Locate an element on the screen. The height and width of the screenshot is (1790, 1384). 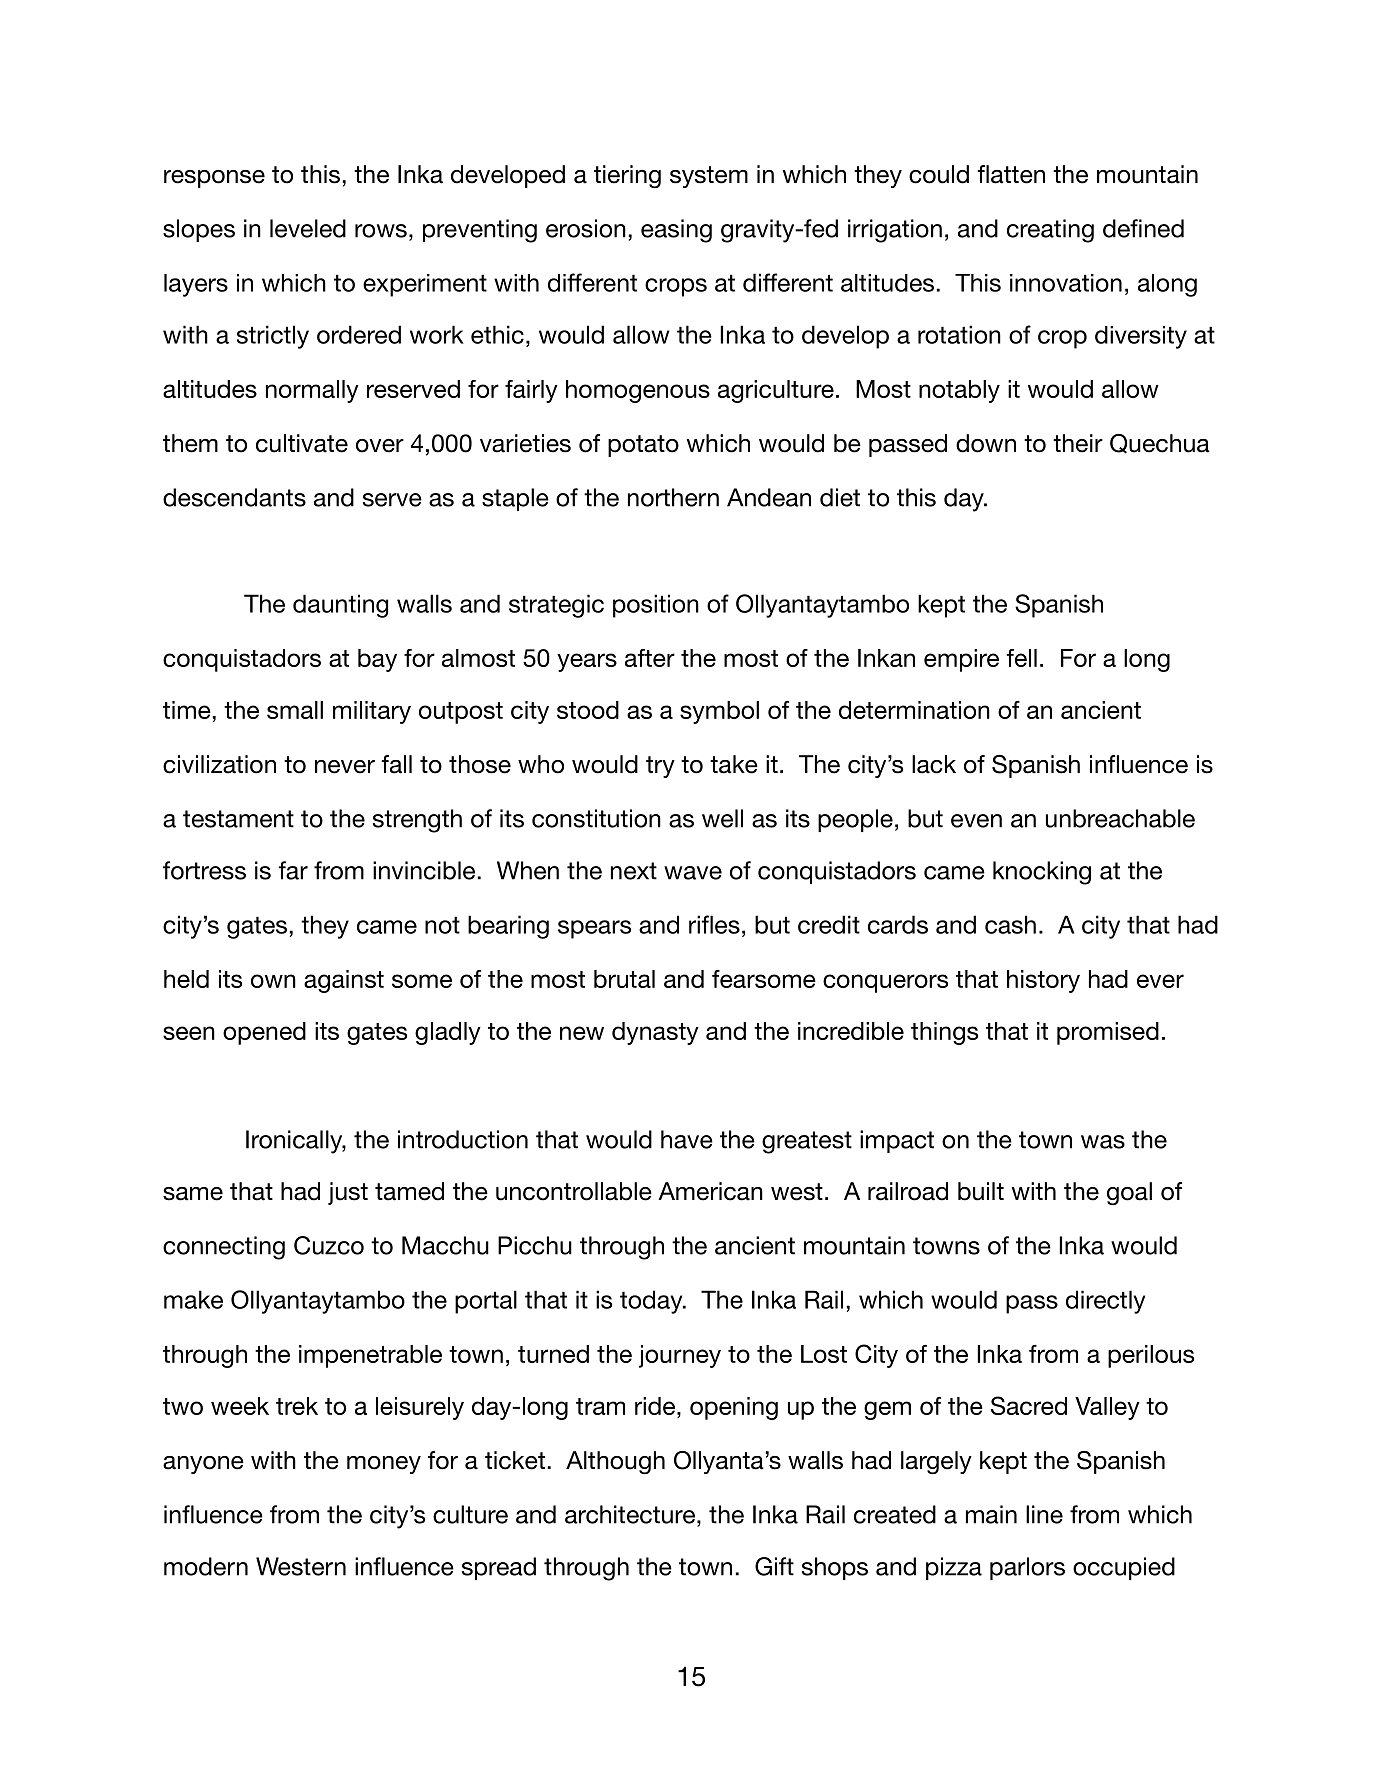
leveled is located at coordinates (308, 228).
